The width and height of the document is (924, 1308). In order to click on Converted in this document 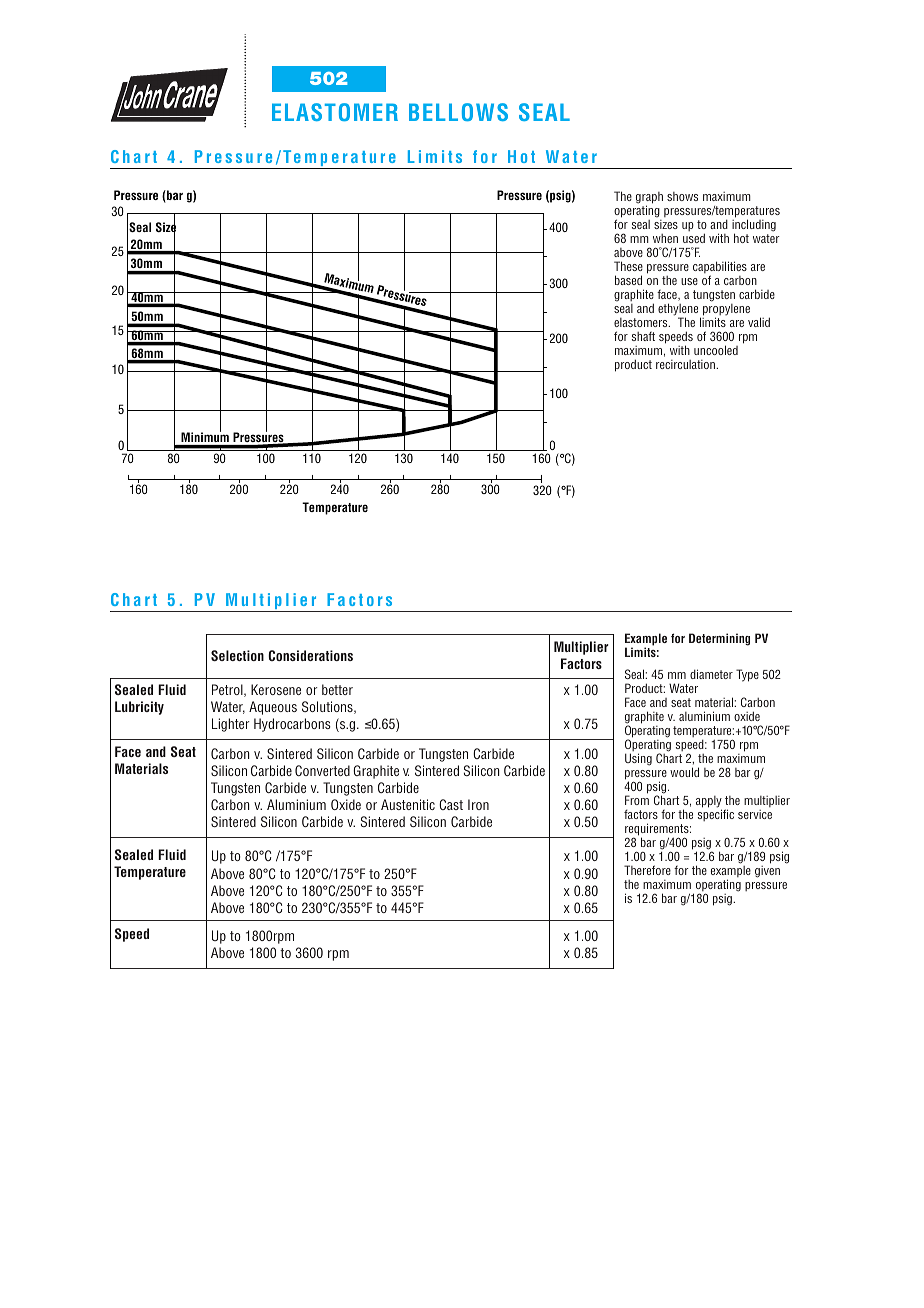, I will do `click(322, 770)`.
